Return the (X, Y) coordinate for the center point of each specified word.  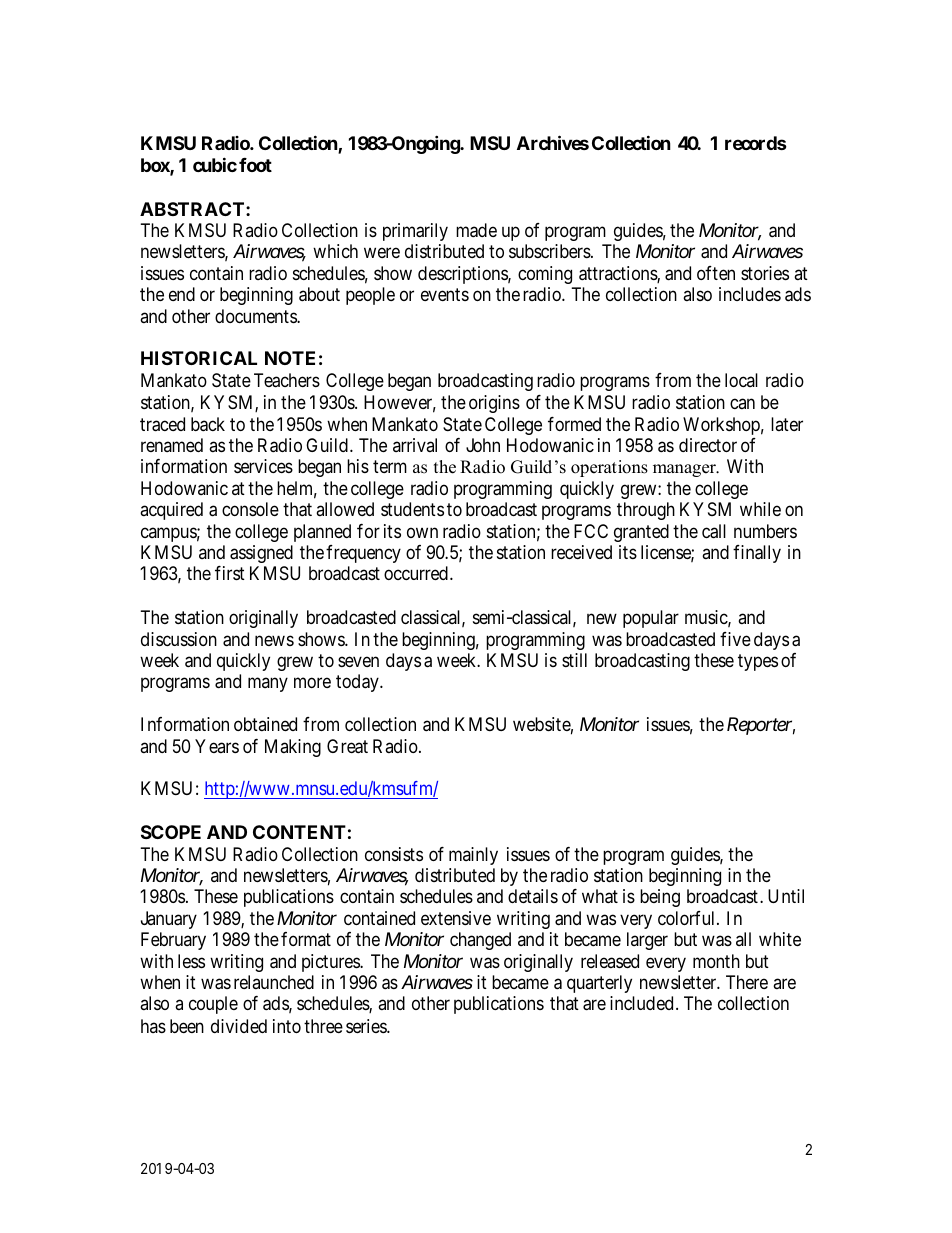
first (230, 573)
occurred (416, 573)
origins (494, 404)
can (742, 403)
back (208, 424)
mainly (473, 856)
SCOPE (171, 832)
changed (480, 941)
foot (255, 165)
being (660, 898)
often (716, 273)
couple (213, 1005)
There (747, 982)
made (476, 230)
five (735, 639)
